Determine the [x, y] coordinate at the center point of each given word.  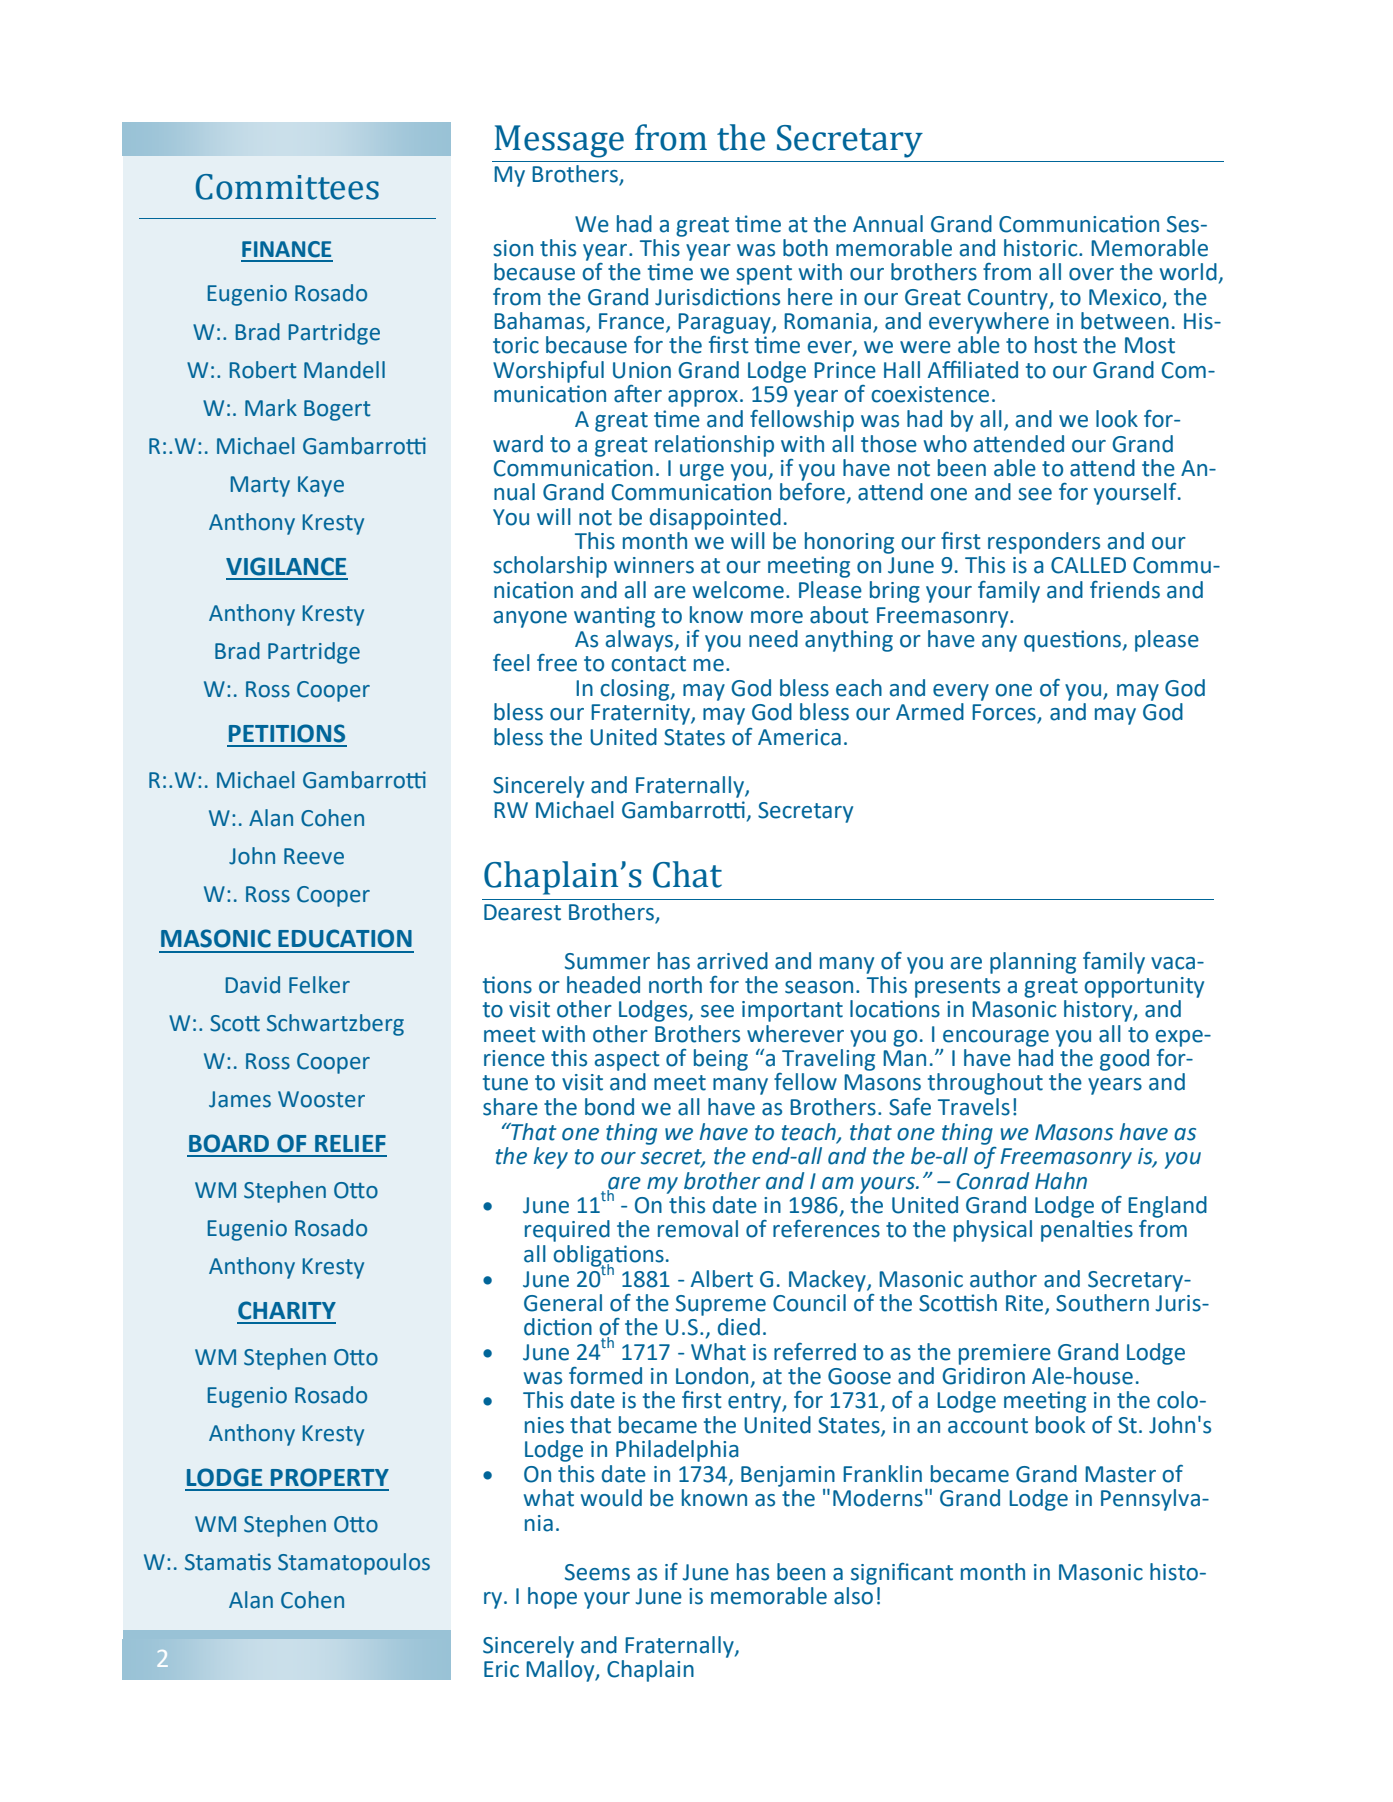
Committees [287, 187]
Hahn [1061, 1181]
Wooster [321, 1099]
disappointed [715, 519]
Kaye [321, 486]
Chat [687, 874]
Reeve [314, 856]
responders [1044, 543]
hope [552, 1598]
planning [1033, 963]
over [1091, 274]
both [805, 248]
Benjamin [788, 1476]
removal [698, 1229]
